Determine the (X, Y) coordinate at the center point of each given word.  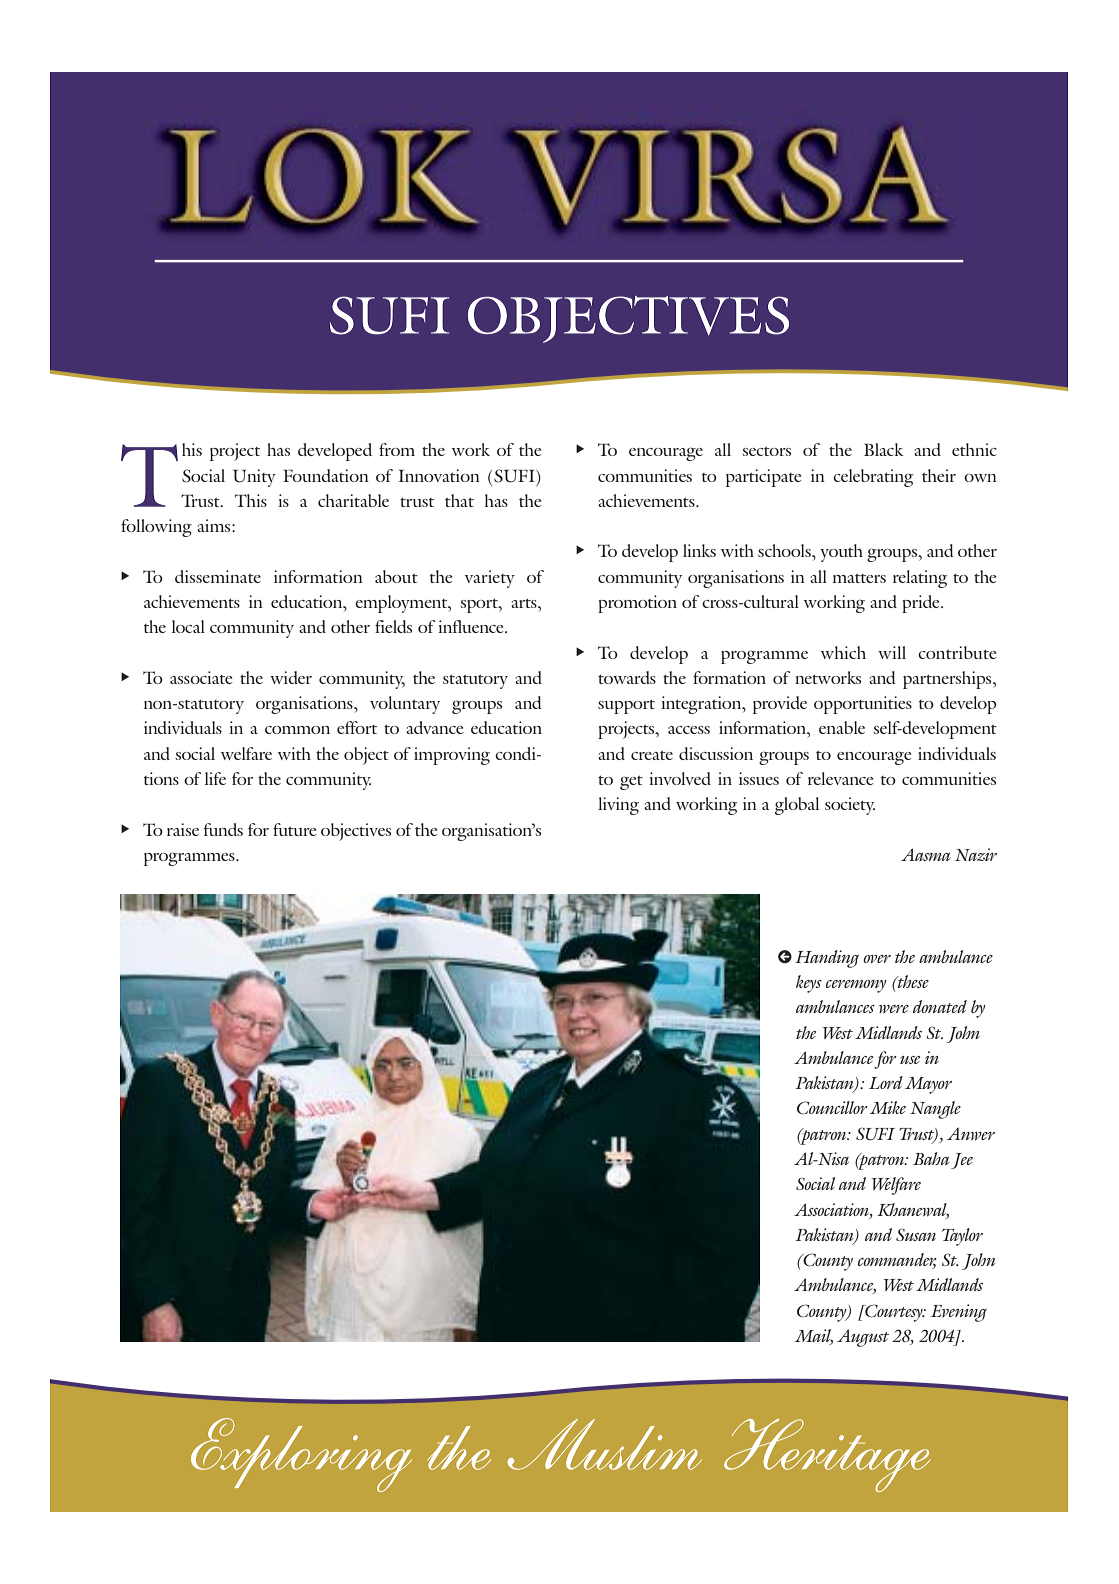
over (877, 959)
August (863, 1338)
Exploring (301, 1455)
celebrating (873, 478)
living (618, 806)
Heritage (827, 1455)
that (459, 500)
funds (223, 829)
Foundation (326, 475)
